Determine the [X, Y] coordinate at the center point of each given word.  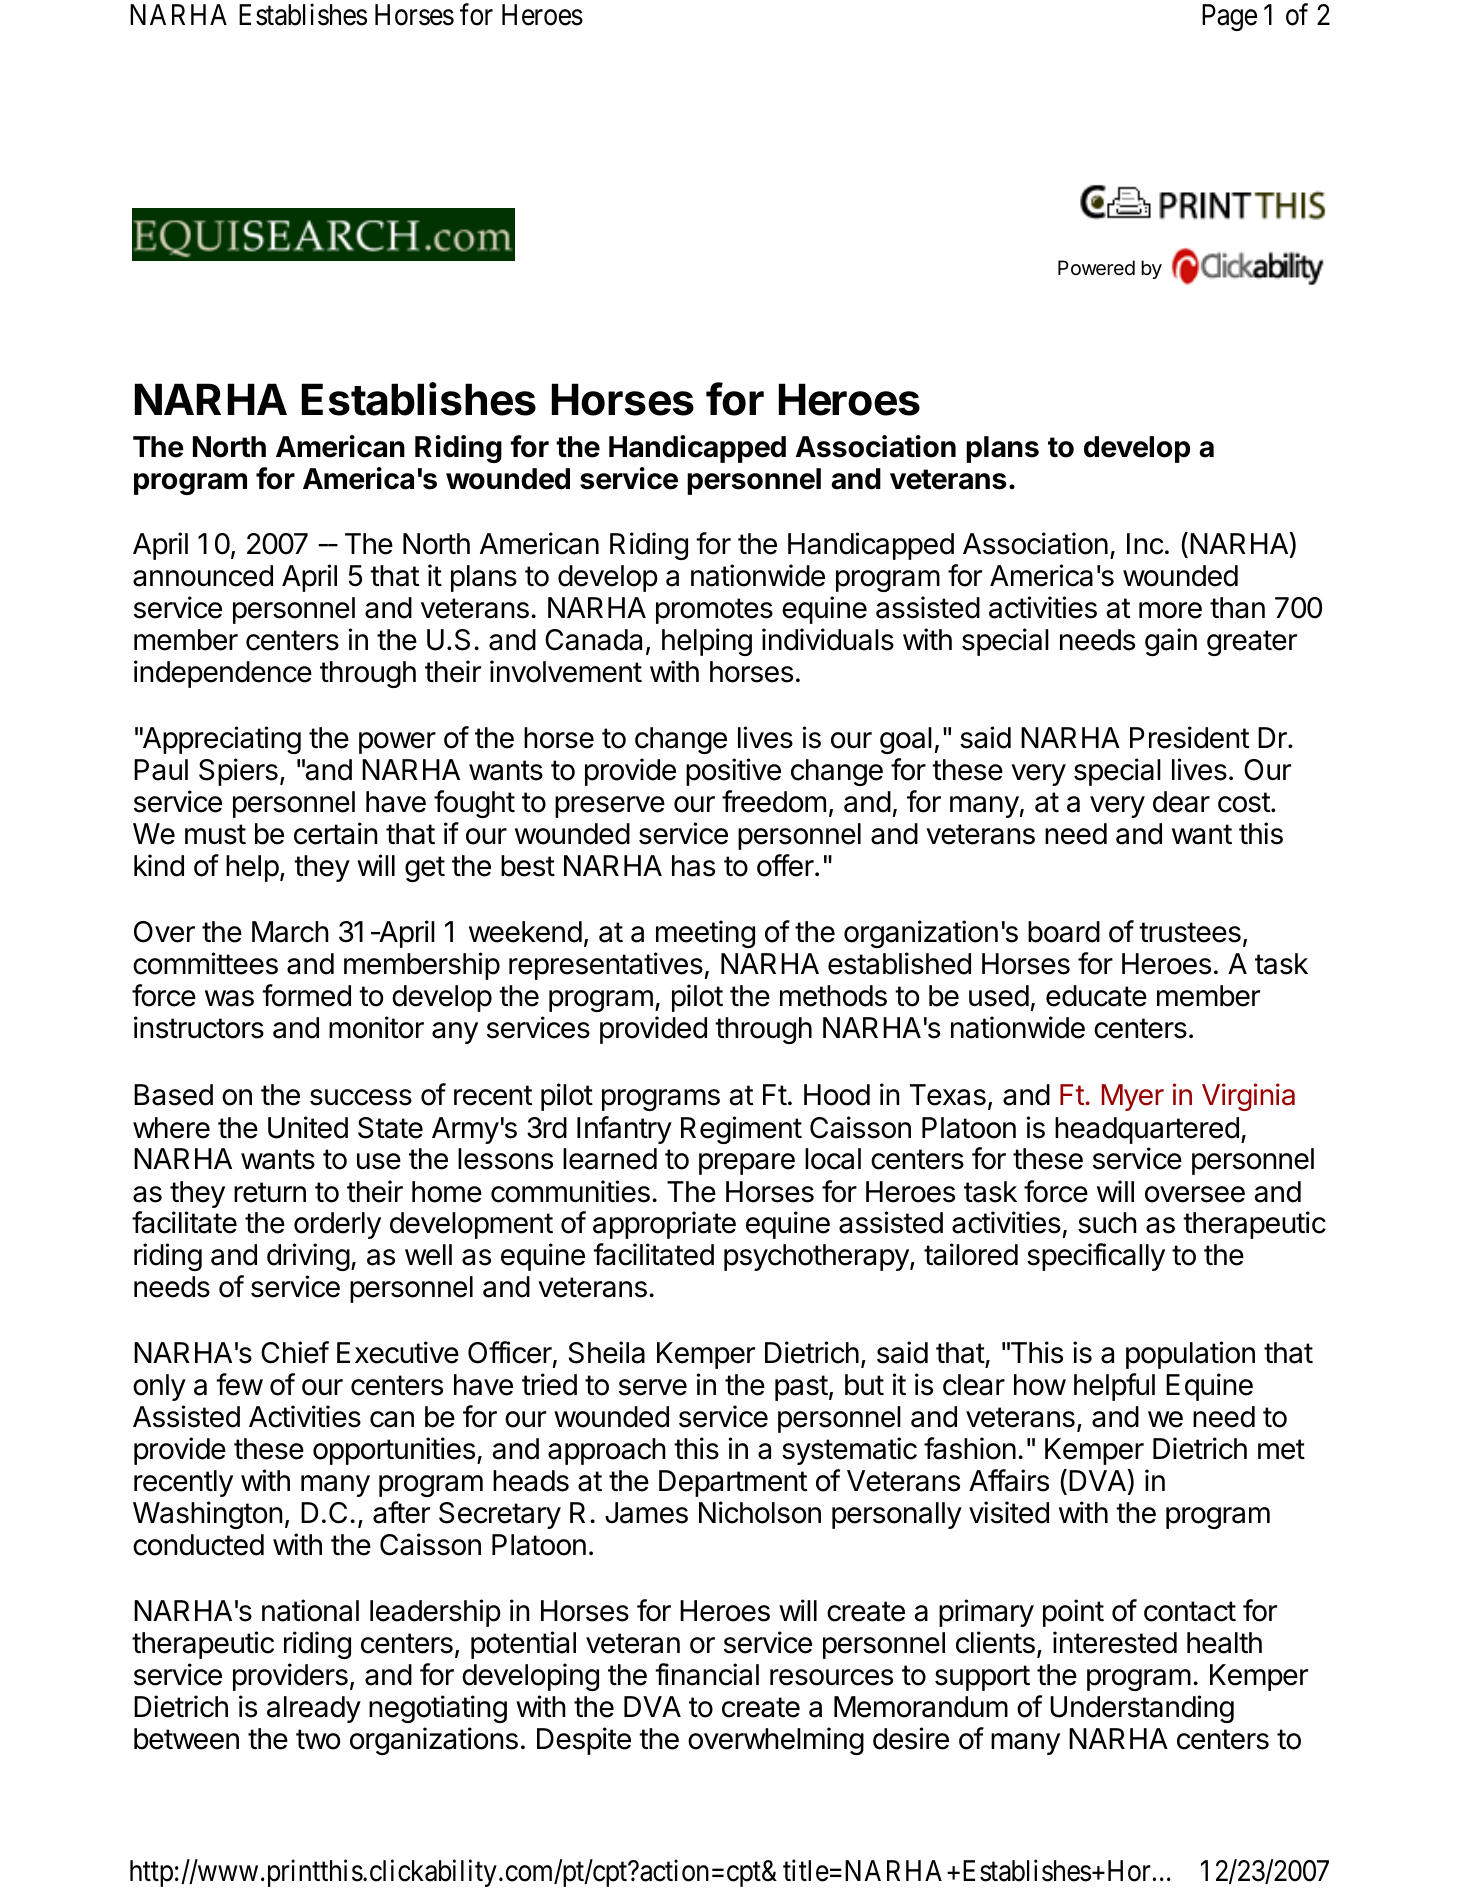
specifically [1096, 1257]
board [1064, 932]
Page [1229, 17]
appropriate [664, 1225]
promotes [714, 611]
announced [203, 576]
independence [223, 674]
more [1170, 610]
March [290, 932]
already [314, 1709]
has [693, 866]
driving [308, 1257]
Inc [1145, 544]
